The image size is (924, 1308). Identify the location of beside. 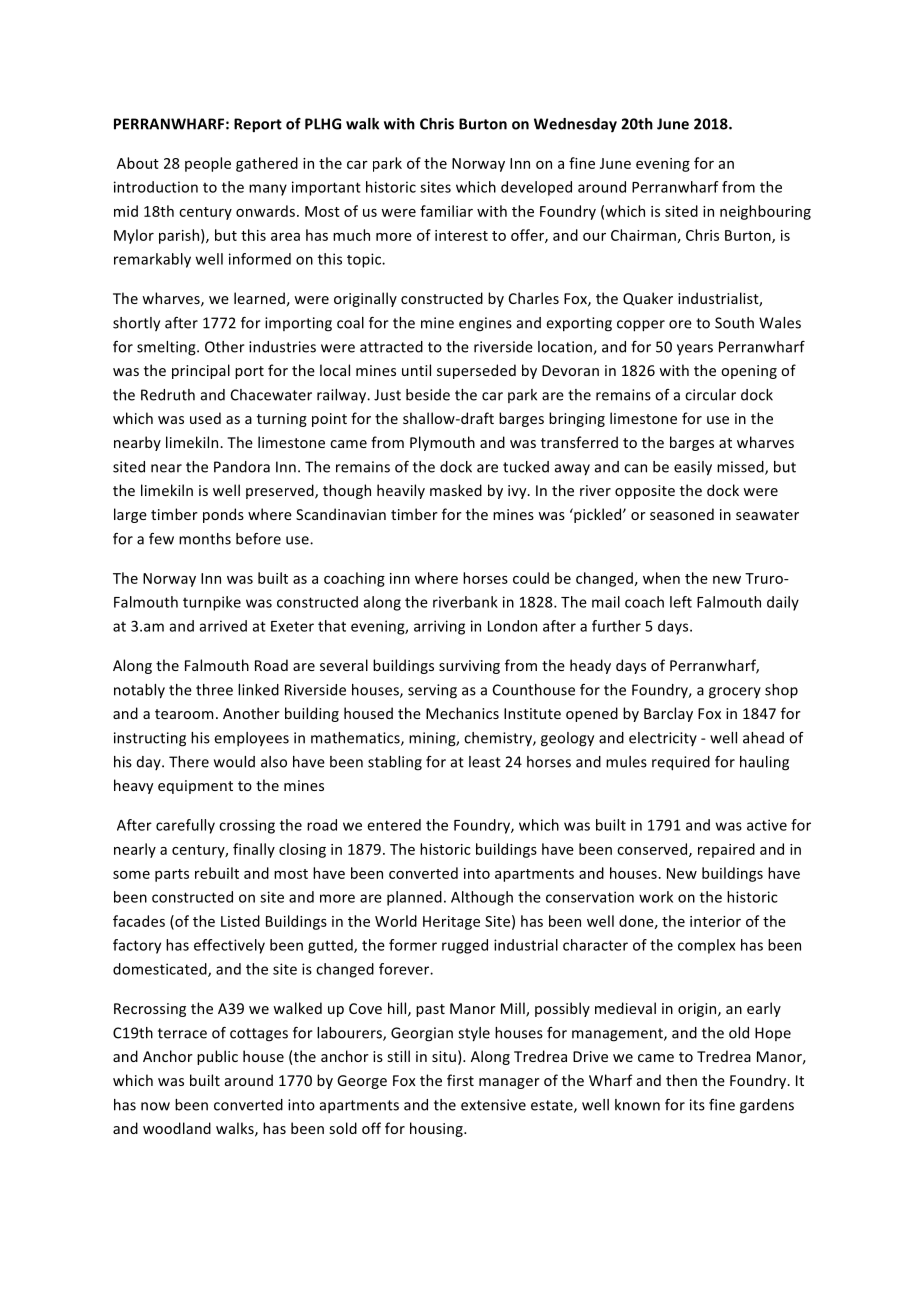
(428, 395).
